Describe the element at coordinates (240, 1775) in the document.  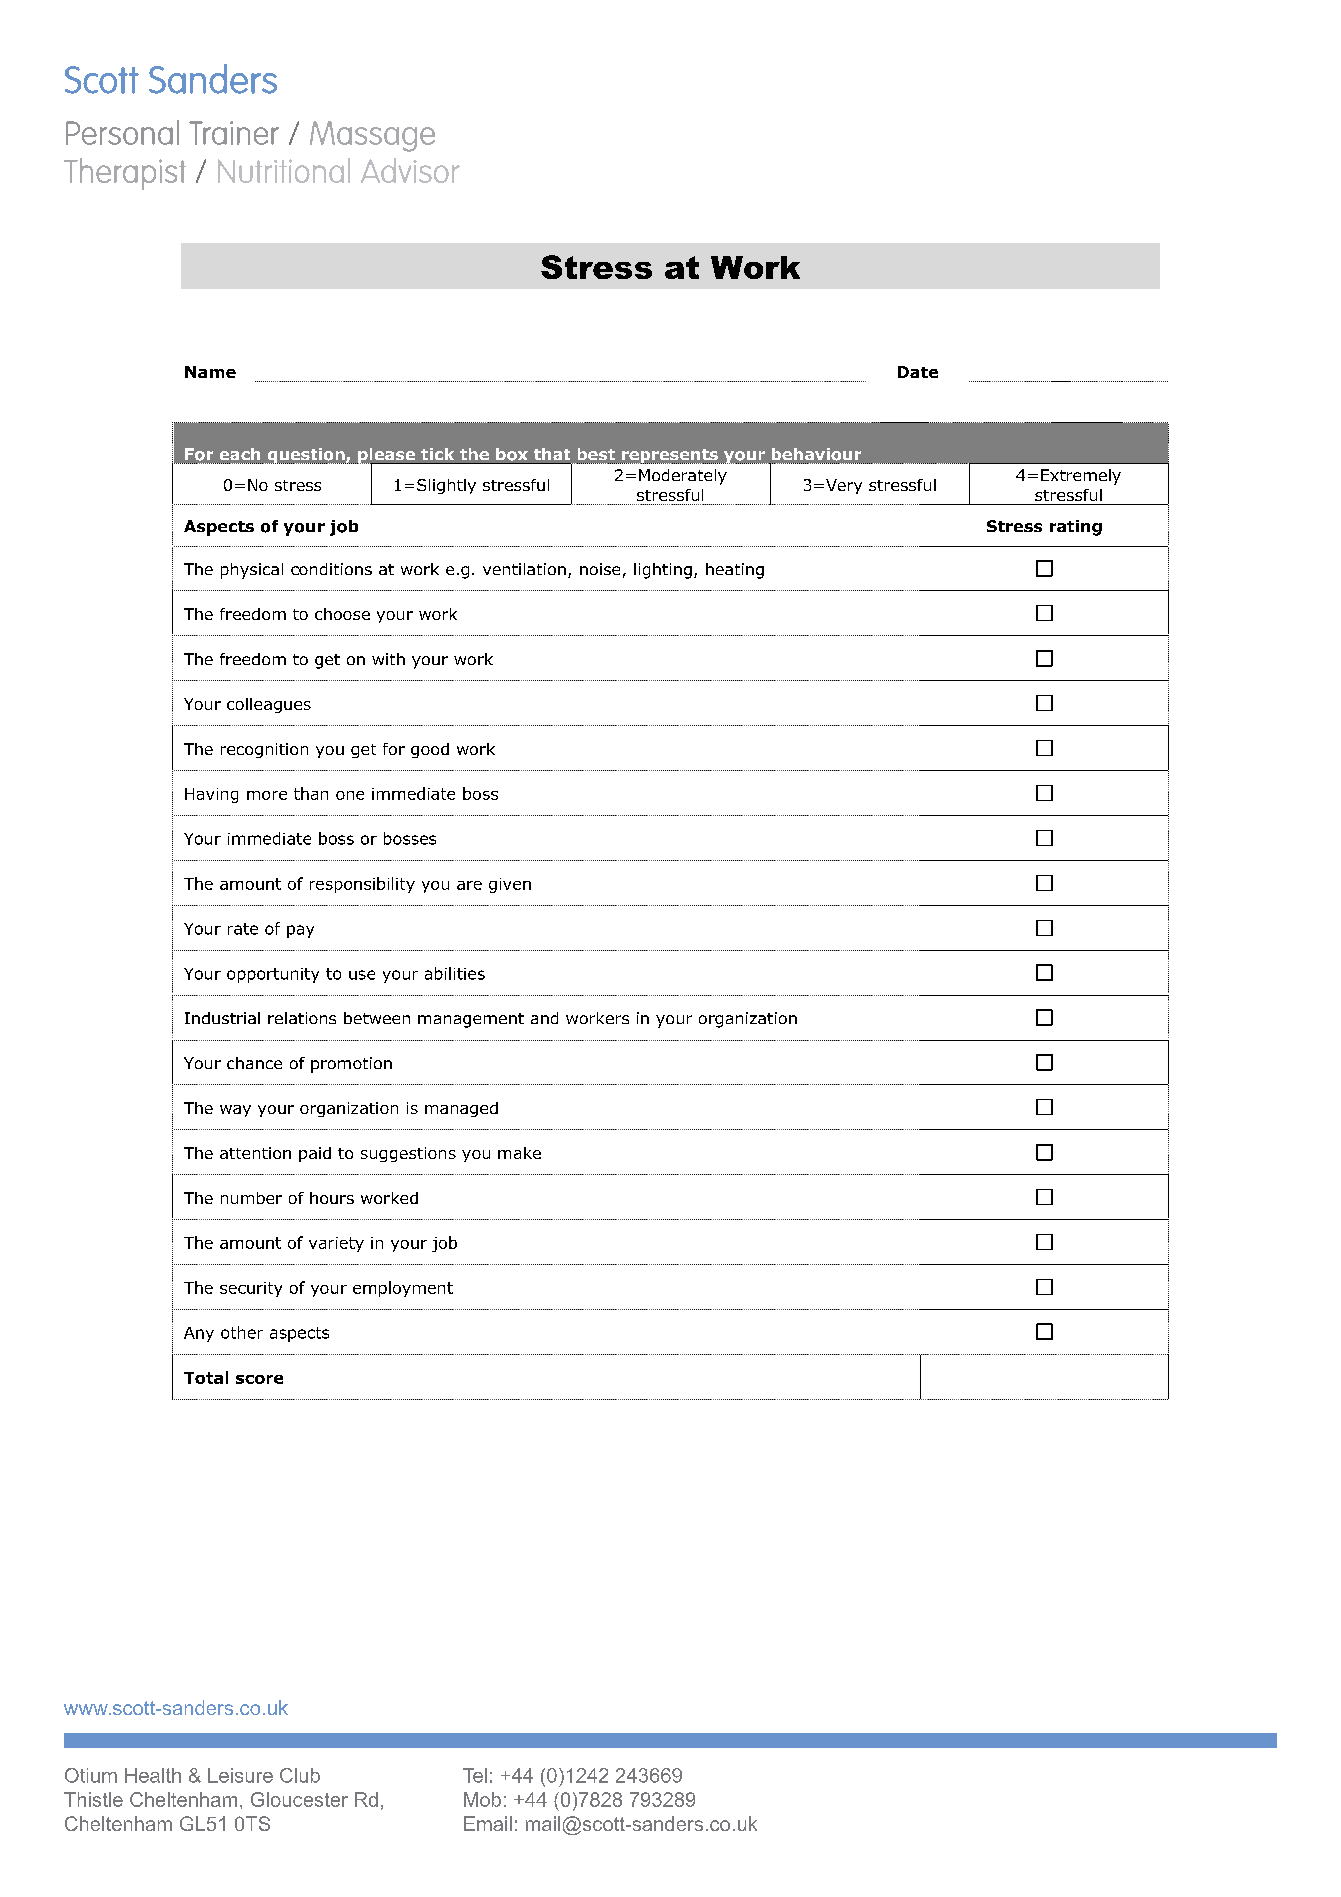
I see `Leisure` at that location.
